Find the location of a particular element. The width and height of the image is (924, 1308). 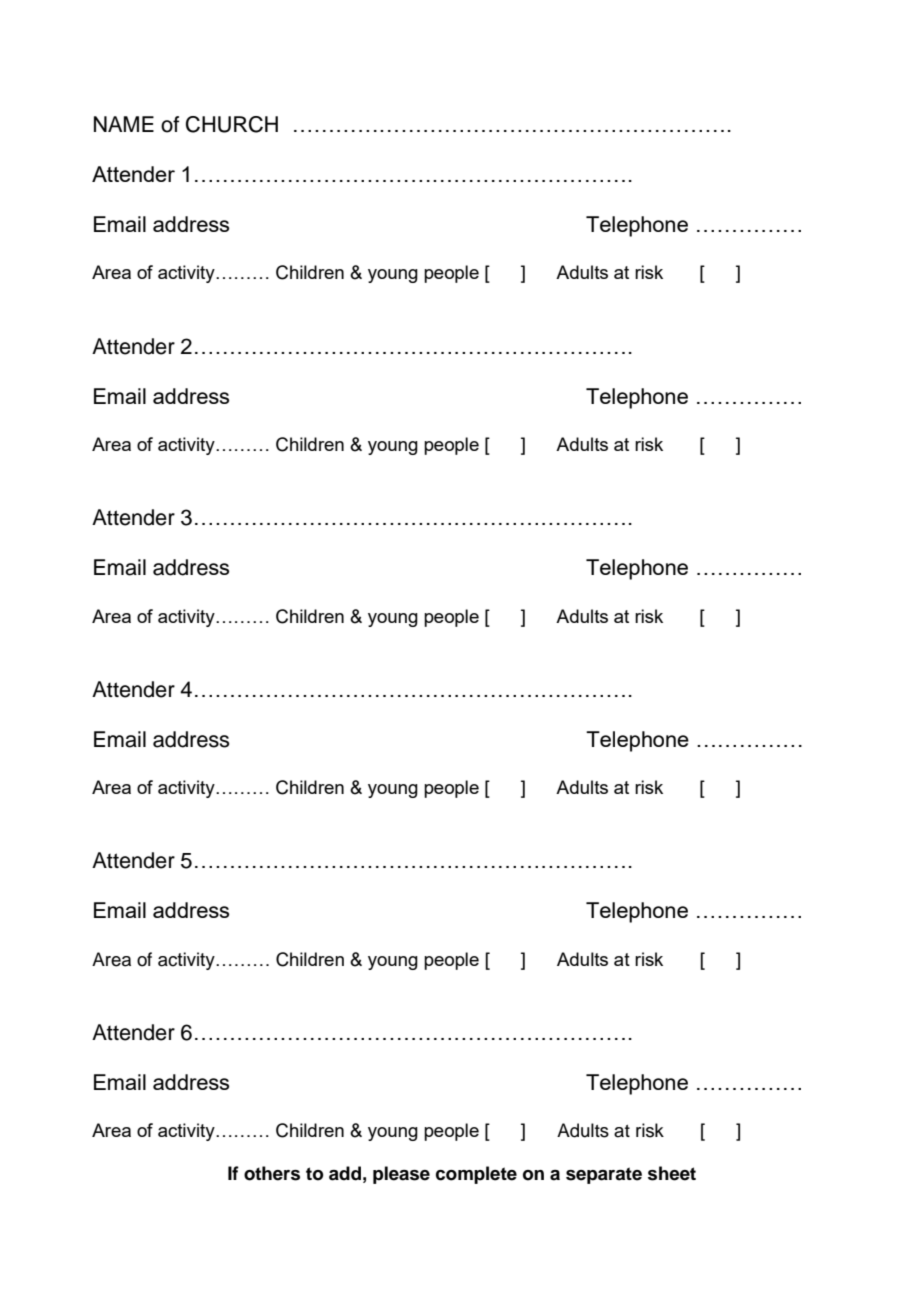

separate is located at coordinates (604, 1175).
